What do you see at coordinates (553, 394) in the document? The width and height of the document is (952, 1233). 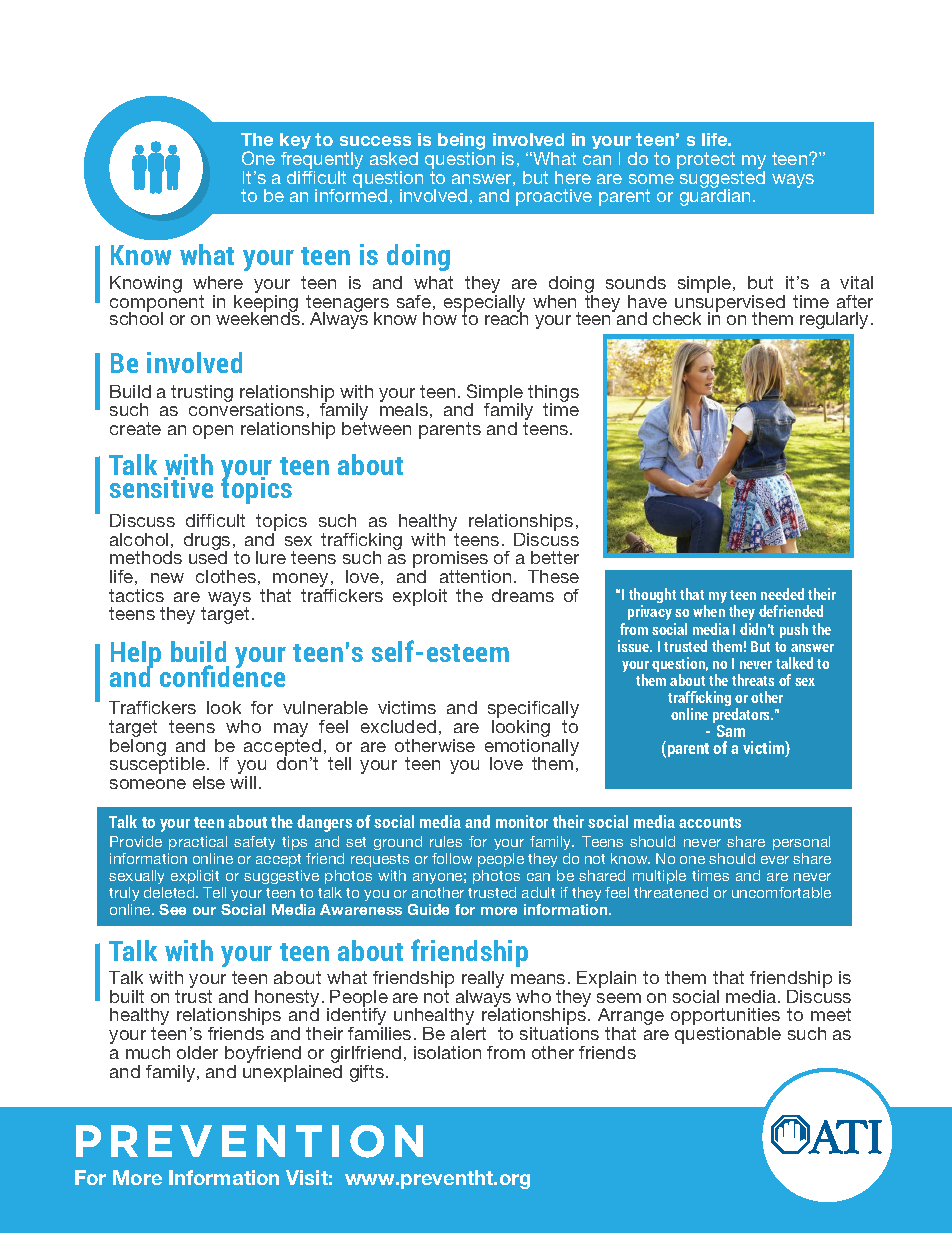 I see `things` at bounding box center [553, 394].
